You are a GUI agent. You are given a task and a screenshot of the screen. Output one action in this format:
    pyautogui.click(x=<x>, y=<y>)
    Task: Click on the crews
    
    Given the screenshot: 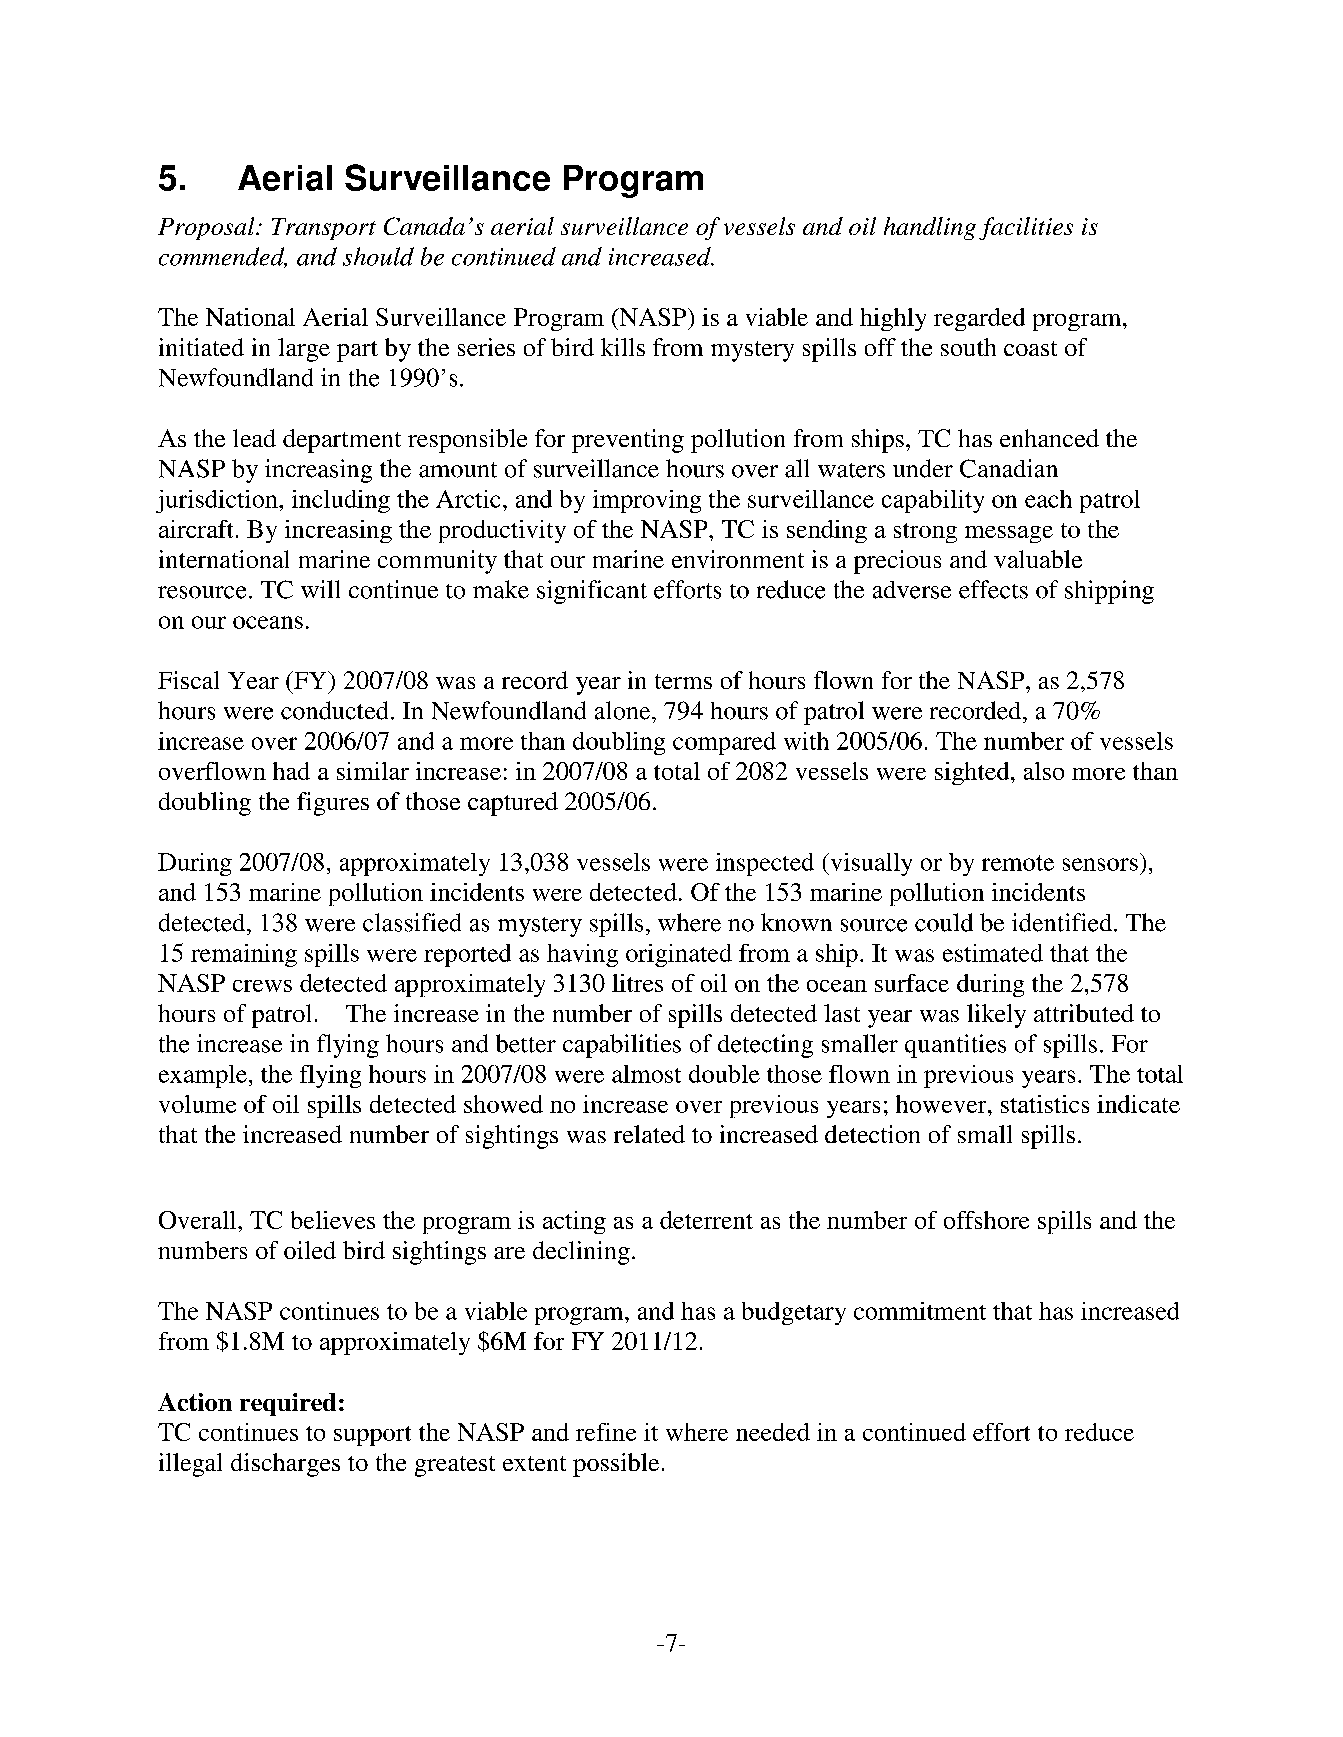 What is the action you would take?
    pyautogui.click(x=262, y=986)
